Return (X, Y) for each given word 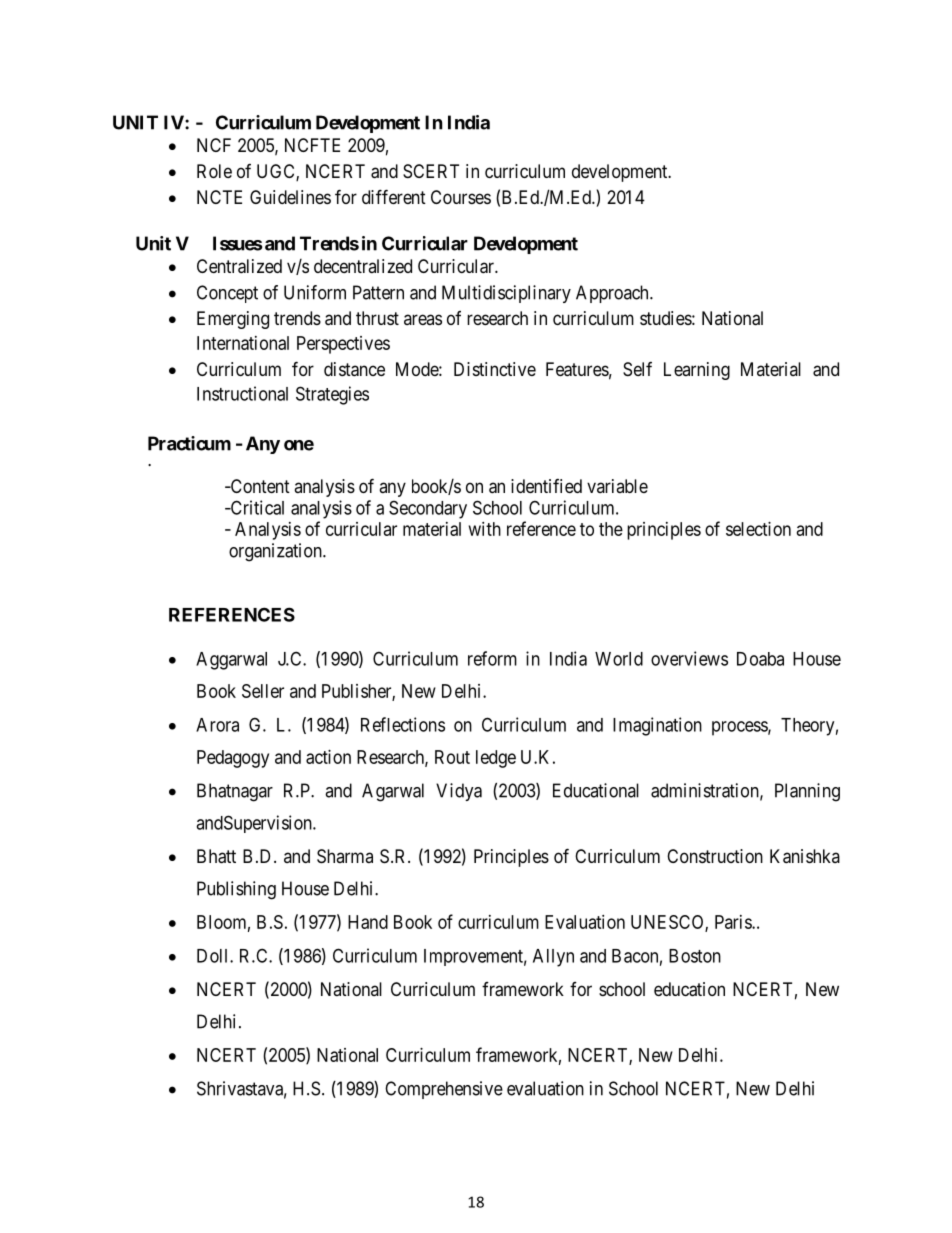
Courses (461, 197)
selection (758, 529)
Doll (214, 956)
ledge (496, 759)
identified (546, 486)
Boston (695, 956)
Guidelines (290, 197)
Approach (613, 294)
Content (259, 486)
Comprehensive (444, 1090)
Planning (807, 792)
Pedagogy (233, 759)
